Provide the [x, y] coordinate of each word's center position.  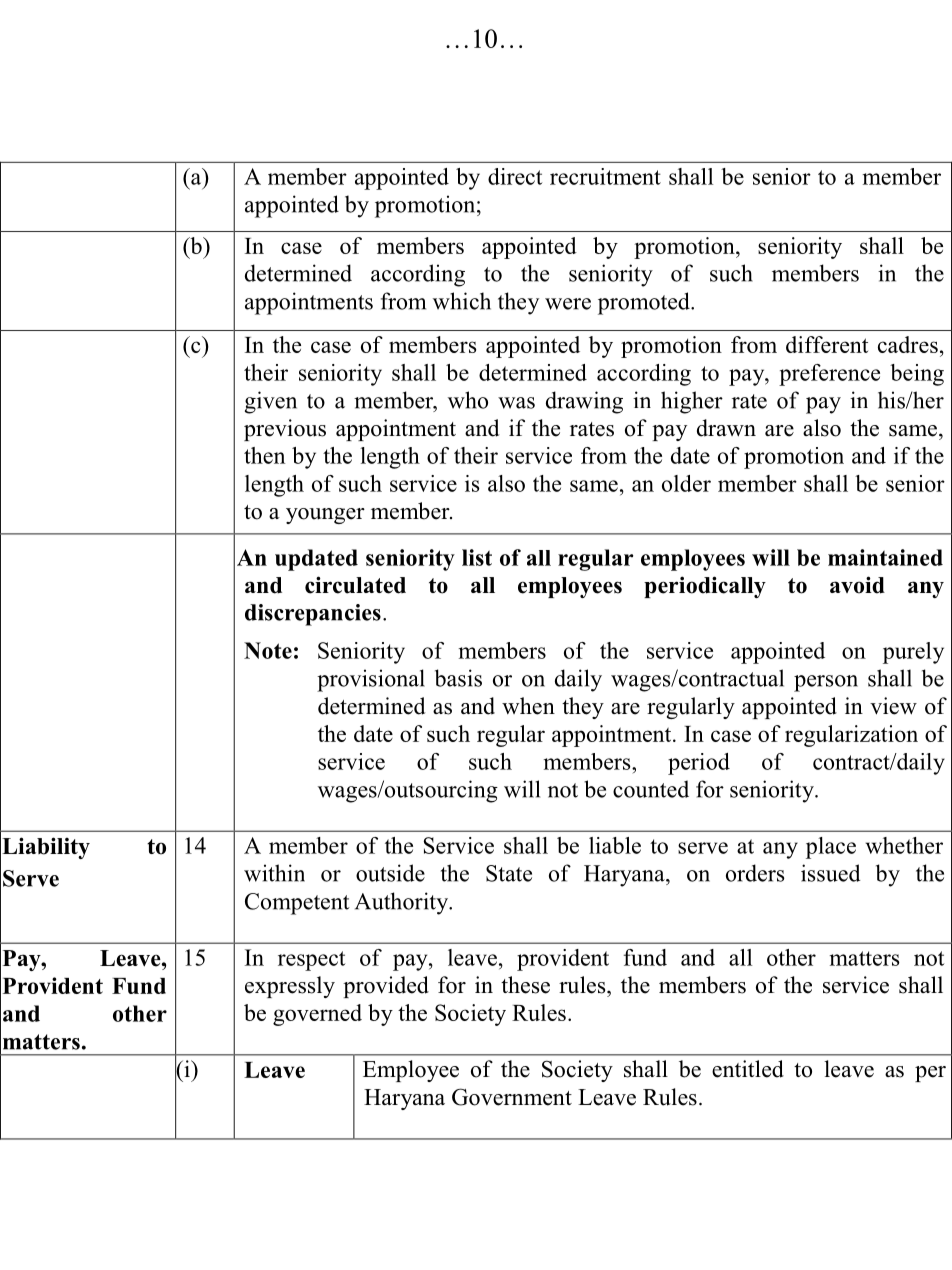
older [686, 483]
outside [390, 873]
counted [651, 789]
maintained [885, 557]
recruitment [605, 176]
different [827, 344]
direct [515, 176]
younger [325, 516]
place [831, 848]
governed [317, 1015]
